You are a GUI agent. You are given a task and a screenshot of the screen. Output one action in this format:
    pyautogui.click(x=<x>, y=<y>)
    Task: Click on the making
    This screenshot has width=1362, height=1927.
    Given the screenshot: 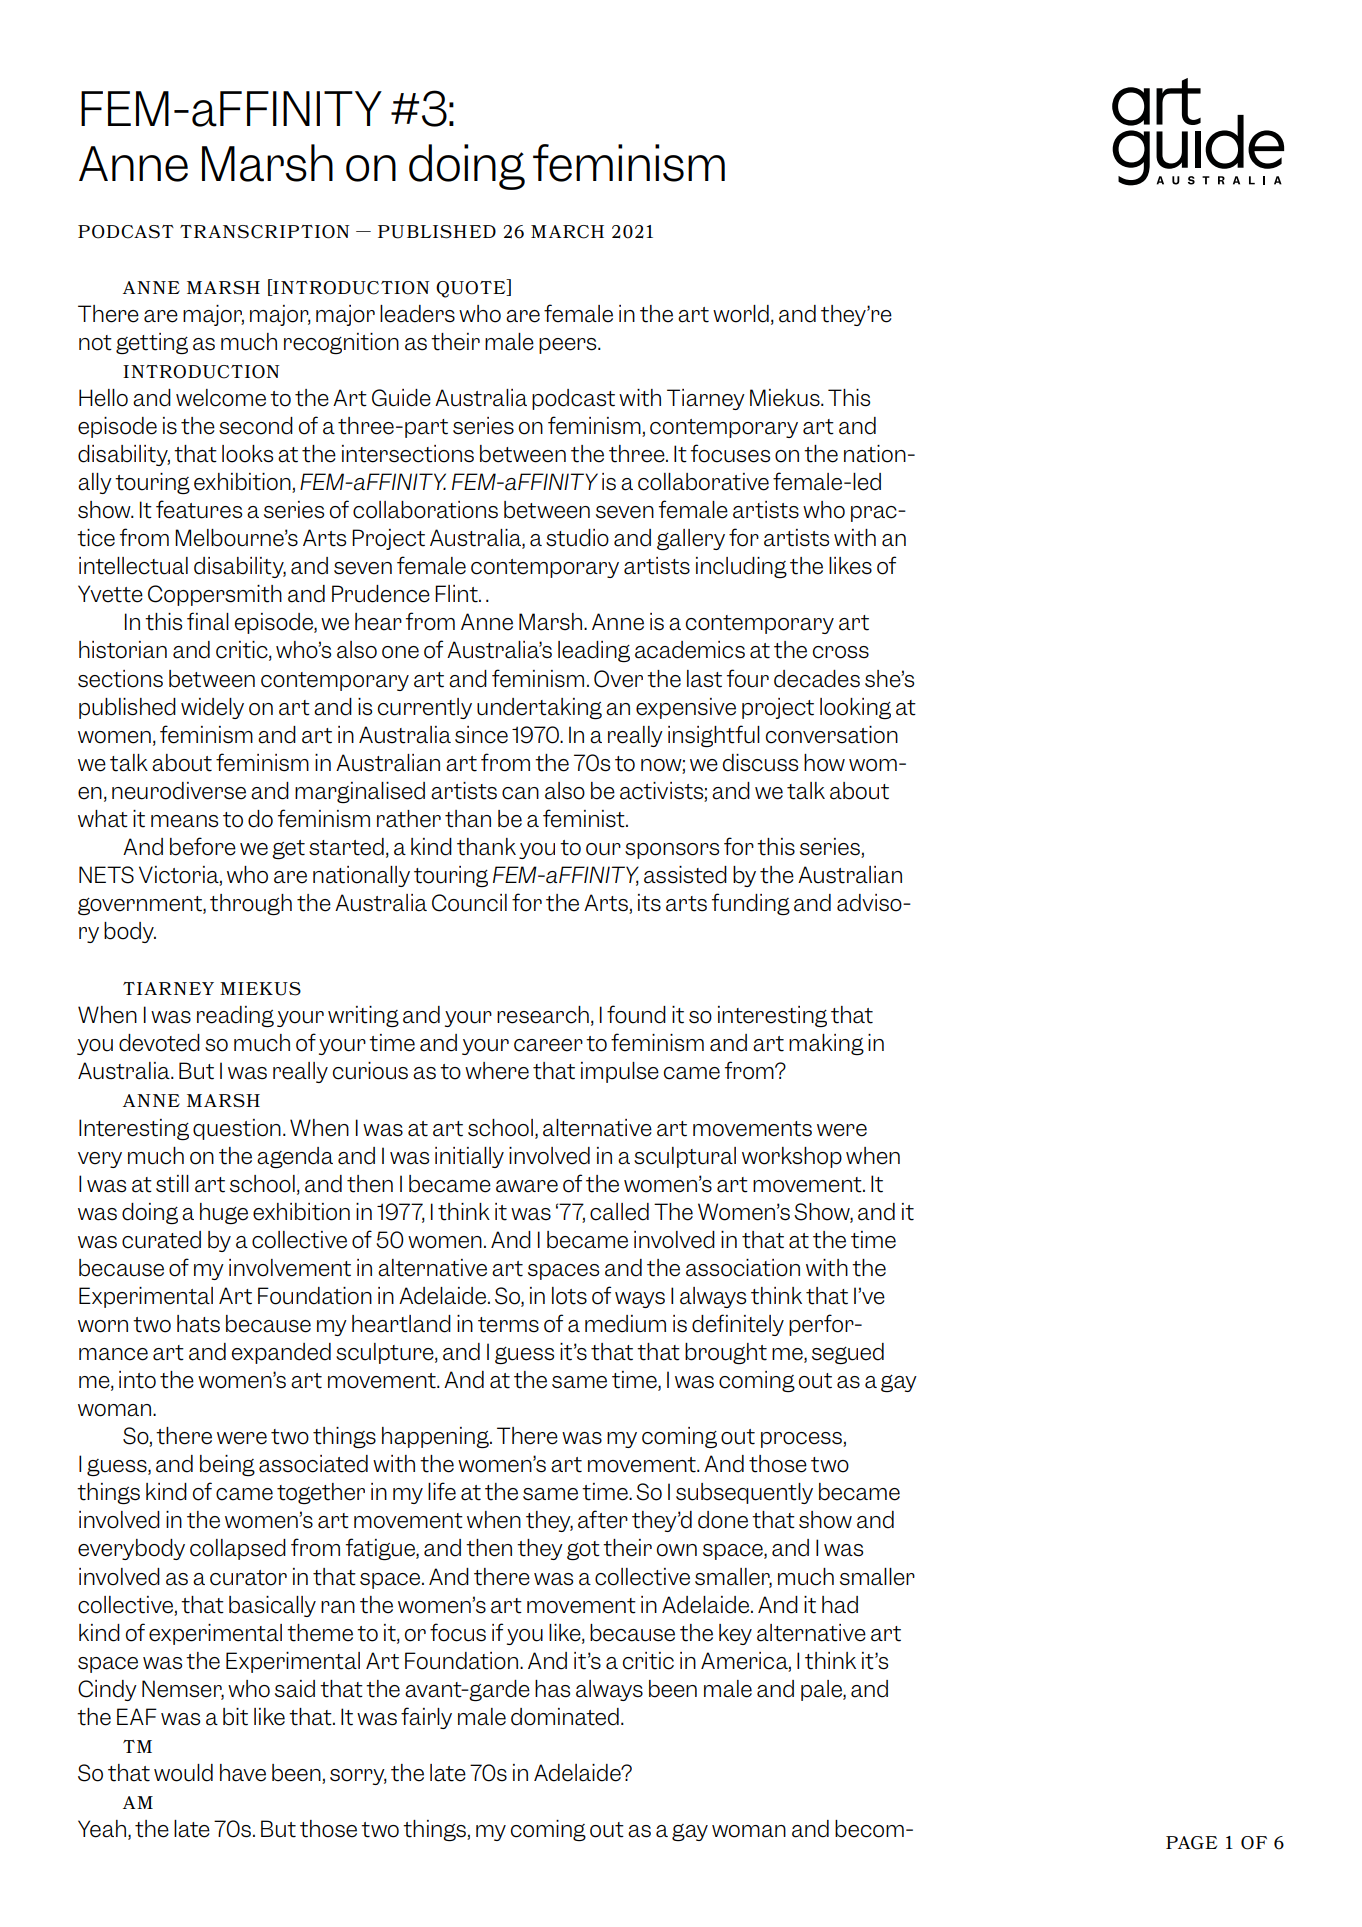 What is the action you would take?
    pyautogui.click(x=826, y=1044)
